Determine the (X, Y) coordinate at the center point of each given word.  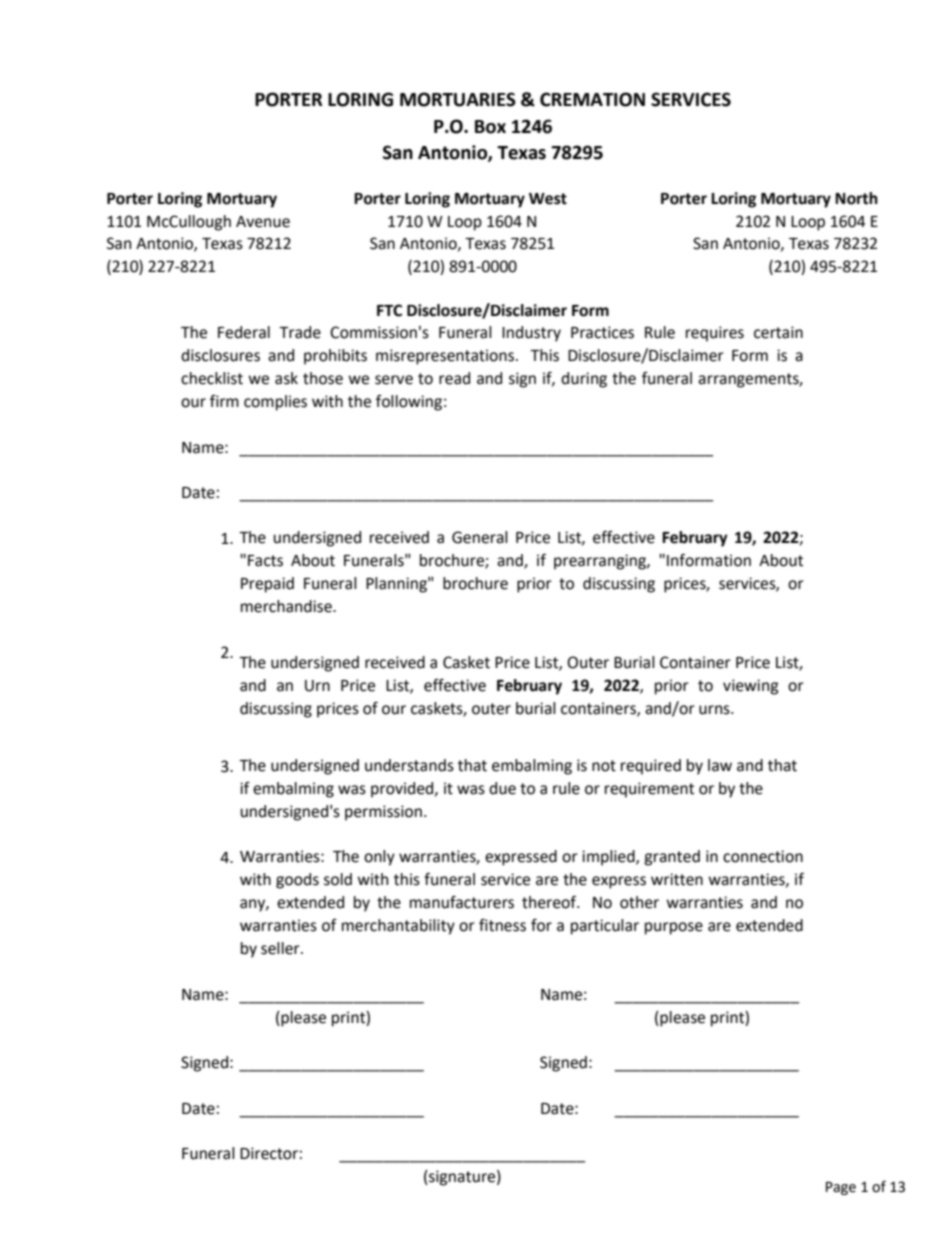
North (856, 198)
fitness (502, 925)
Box (490, 127)
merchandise (287, 606)
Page (841, 1188)
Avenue (263, 222)
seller (281, 948)
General (480, 537)
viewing (751, 687)
